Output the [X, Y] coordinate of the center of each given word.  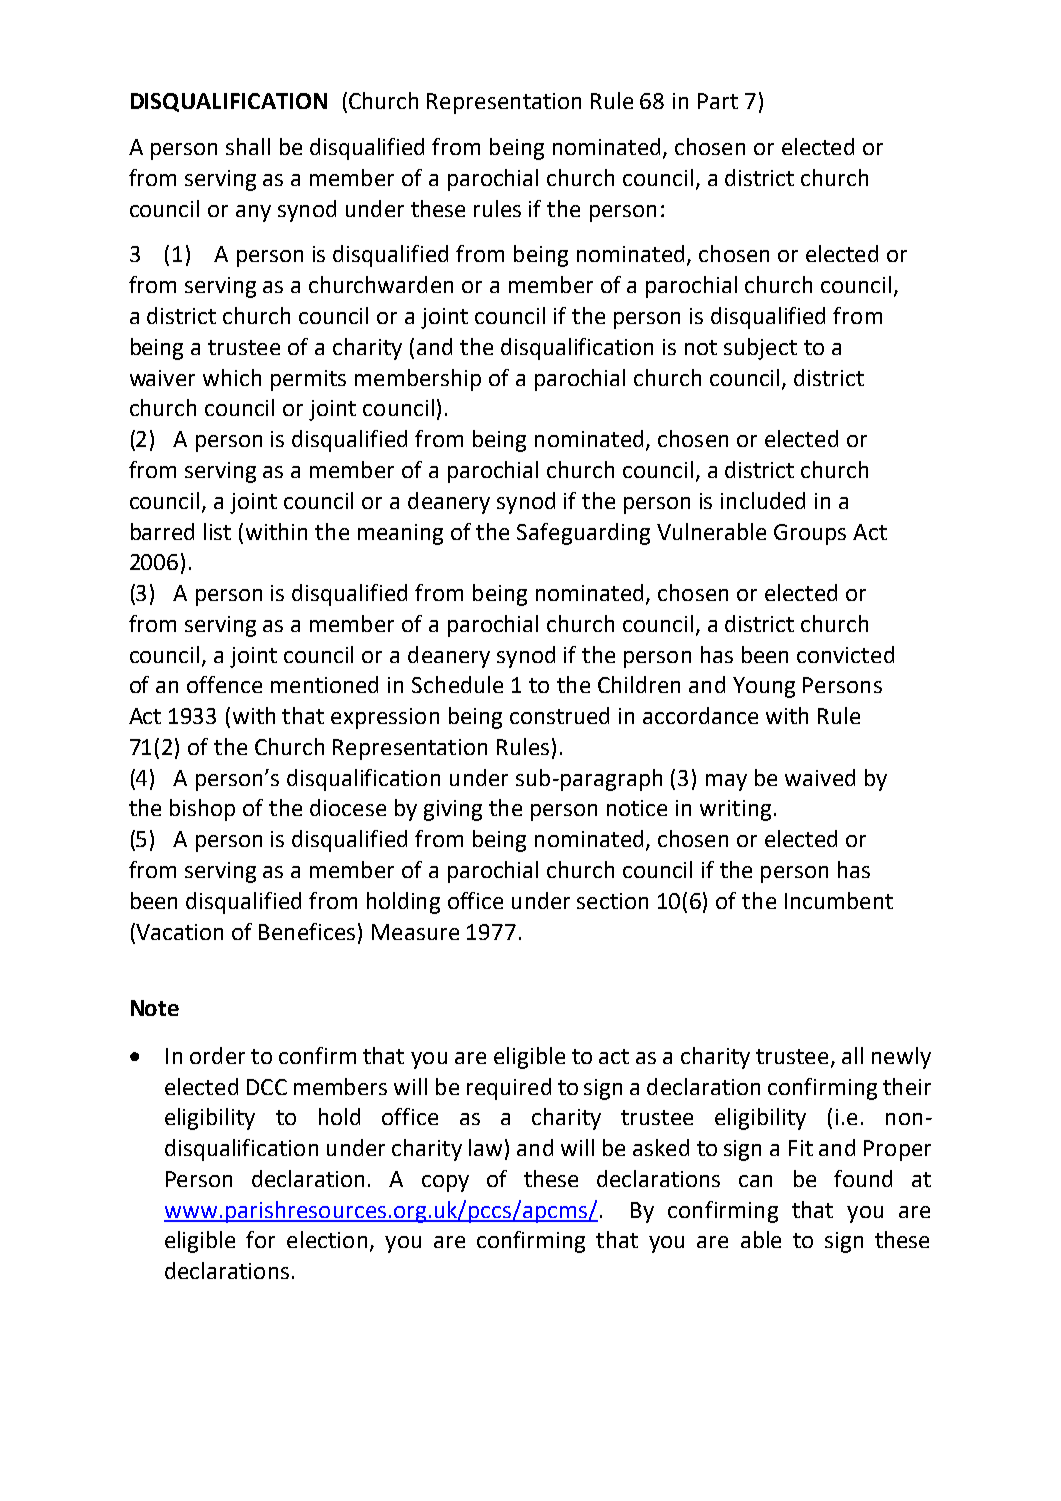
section [612, 901]
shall [248, 146]
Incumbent [839, 900]
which [232, 377]
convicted [845, 654]
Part [718, 101]
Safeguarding [583, 534]
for [260, 1239]
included [763, 500]
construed [559, 715]
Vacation [178, 931]
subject [760, 349]
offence [224, 684]
